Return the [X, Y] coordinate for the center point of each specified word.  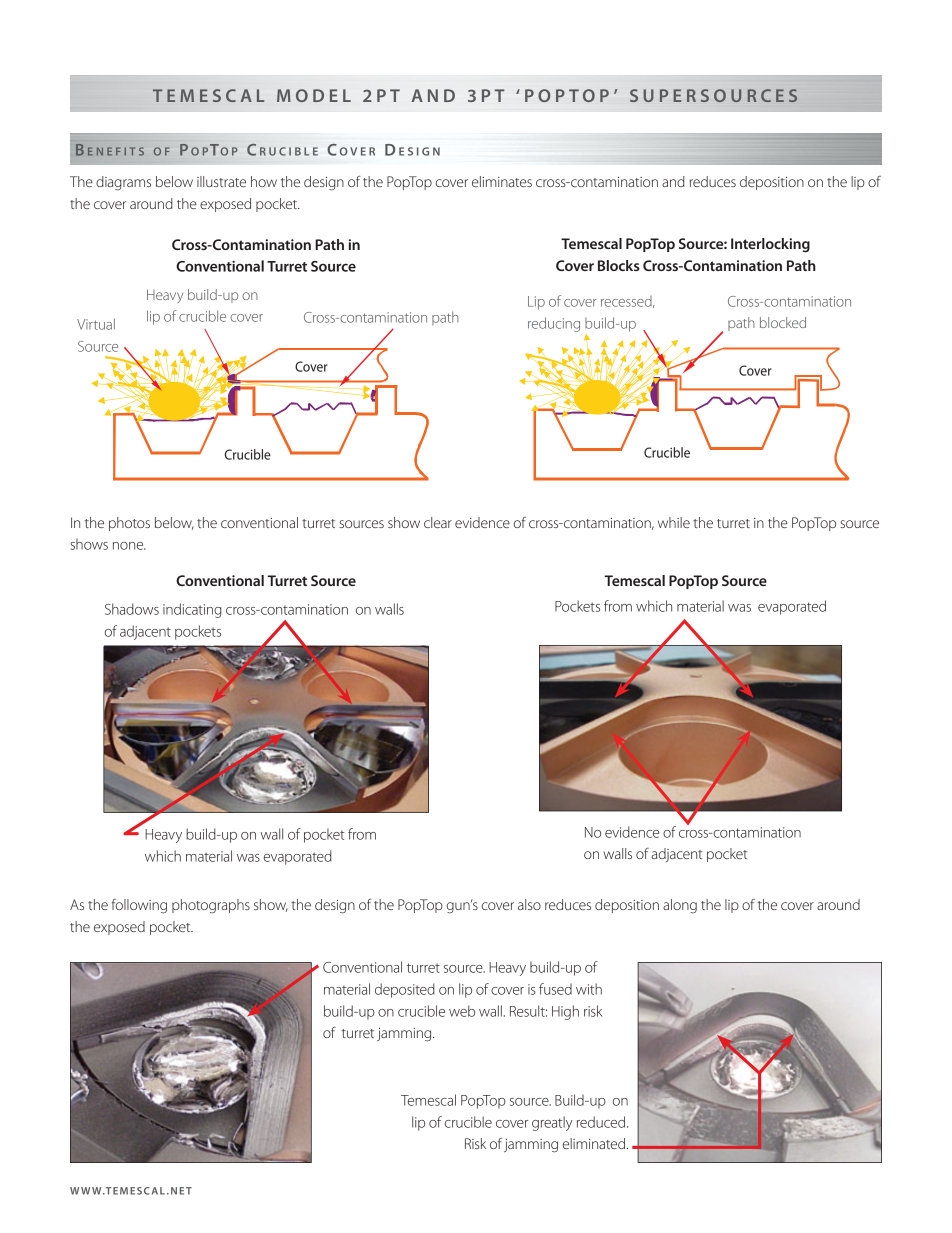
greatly [552, 1123]
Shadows [132, 609]
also [529, 904]
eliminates [502, 181]
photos [129, 524]
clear [438, 522]
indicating [192, 610]
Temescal [428, 1100]
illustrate [221, 181]
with [589, 989]
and [673, 181]
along [680, 906]
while [674, 522]
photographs [211, 906]
